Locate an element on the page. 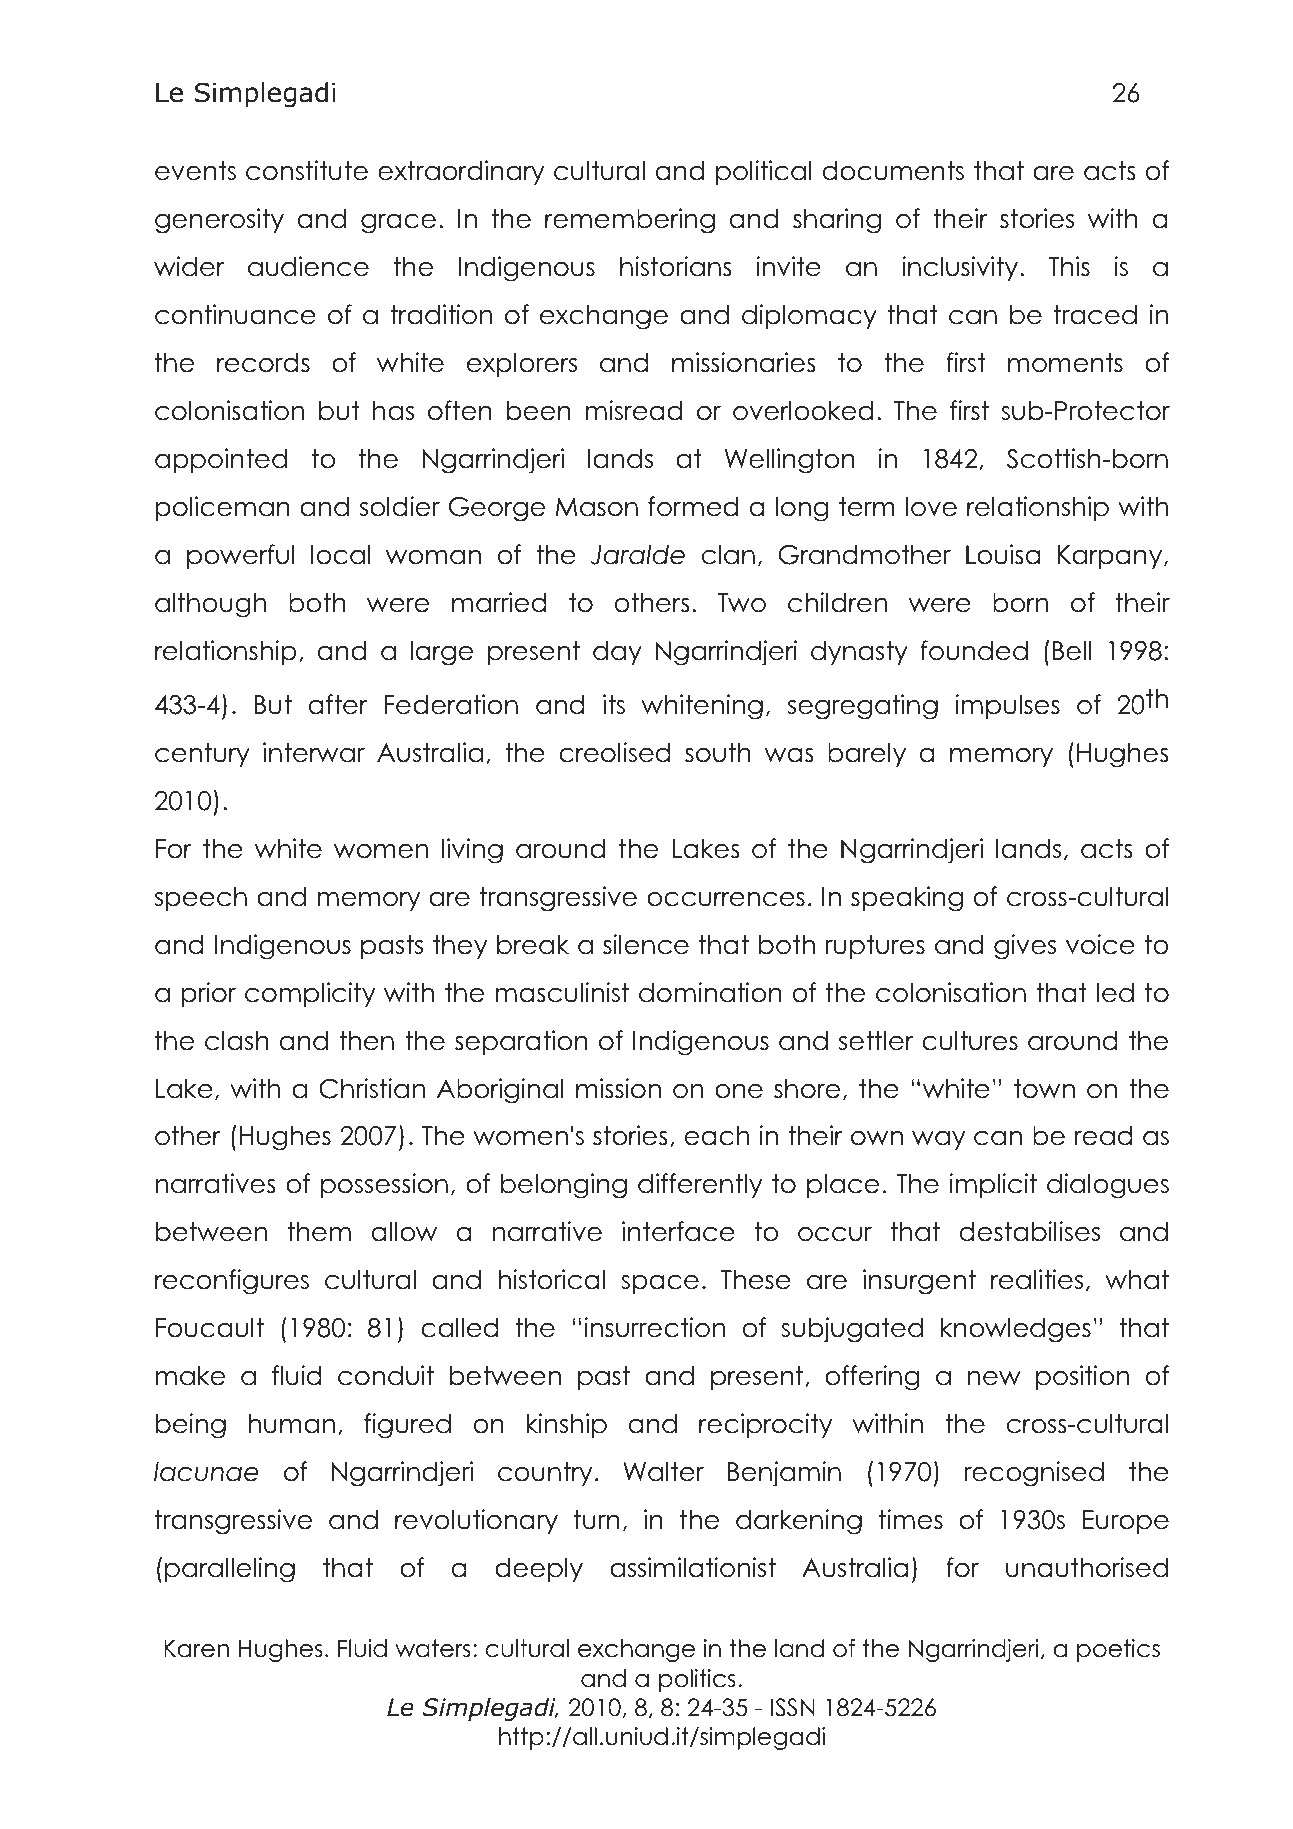 The height and width of the image is (1829, 1293). Louisa is located at coordinates (1003, 554).
